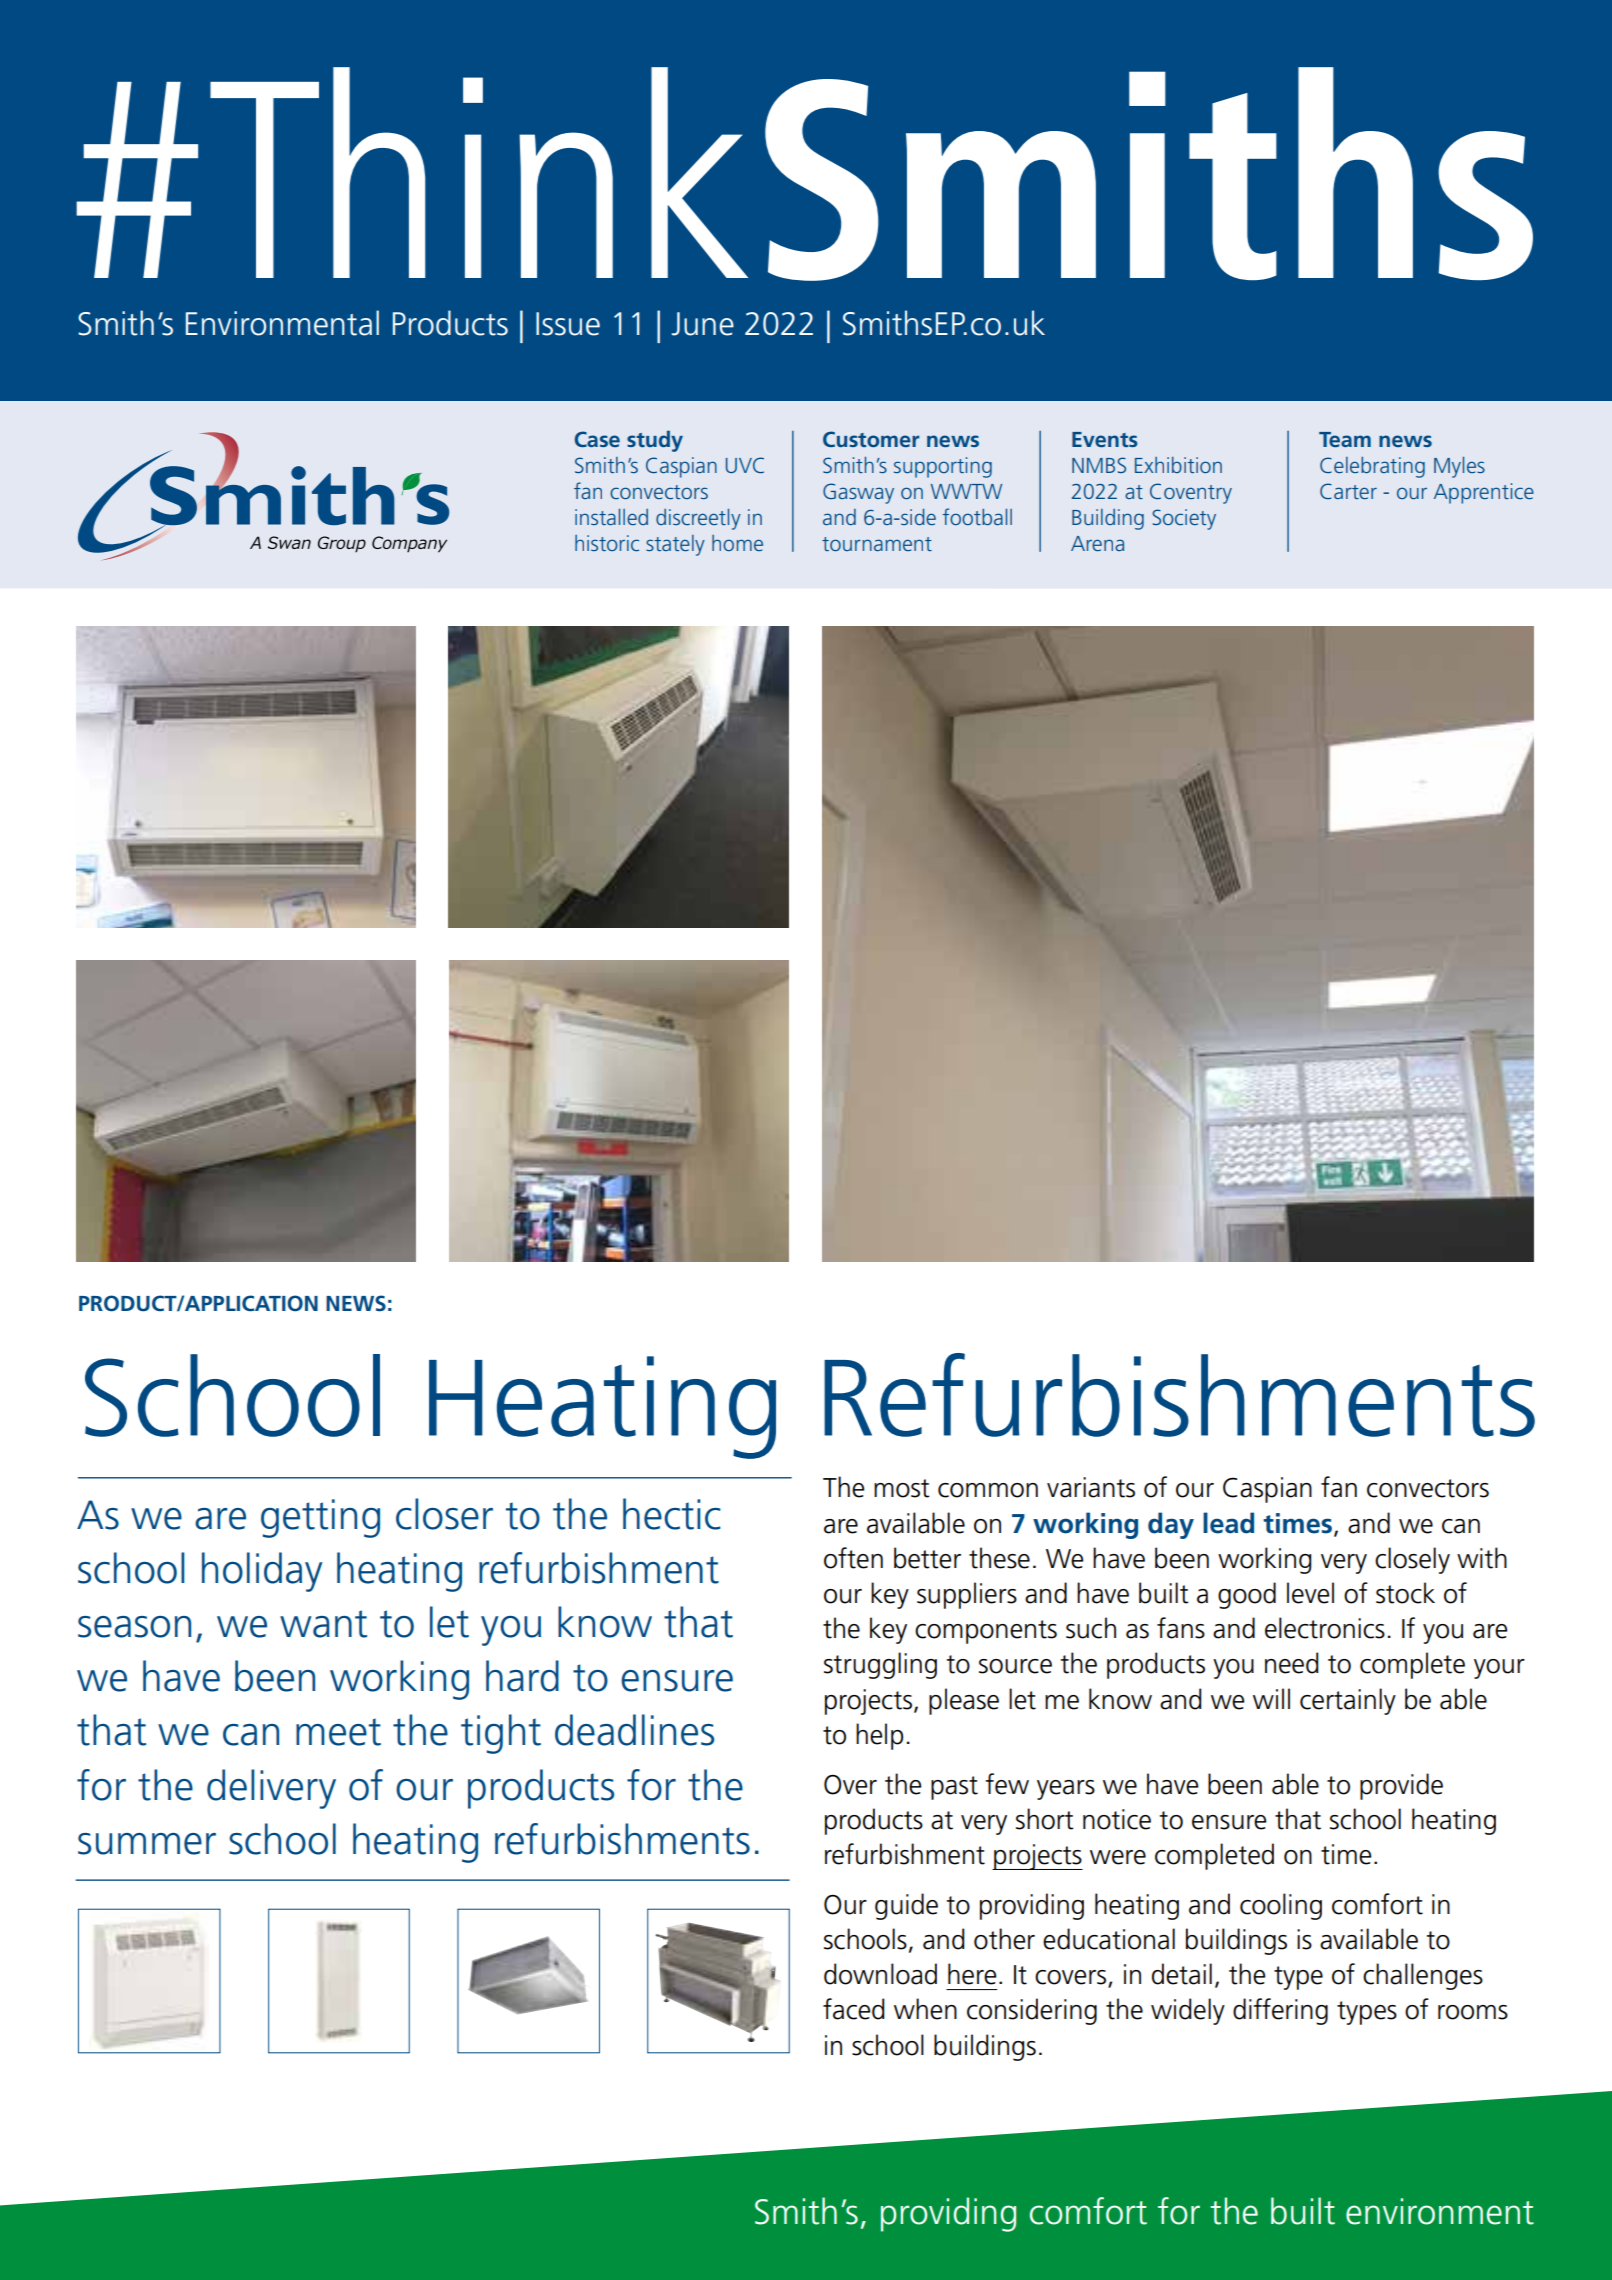 This screenshot has height=2280, width=1612. I want to click on Issue, so click(568, 324).
